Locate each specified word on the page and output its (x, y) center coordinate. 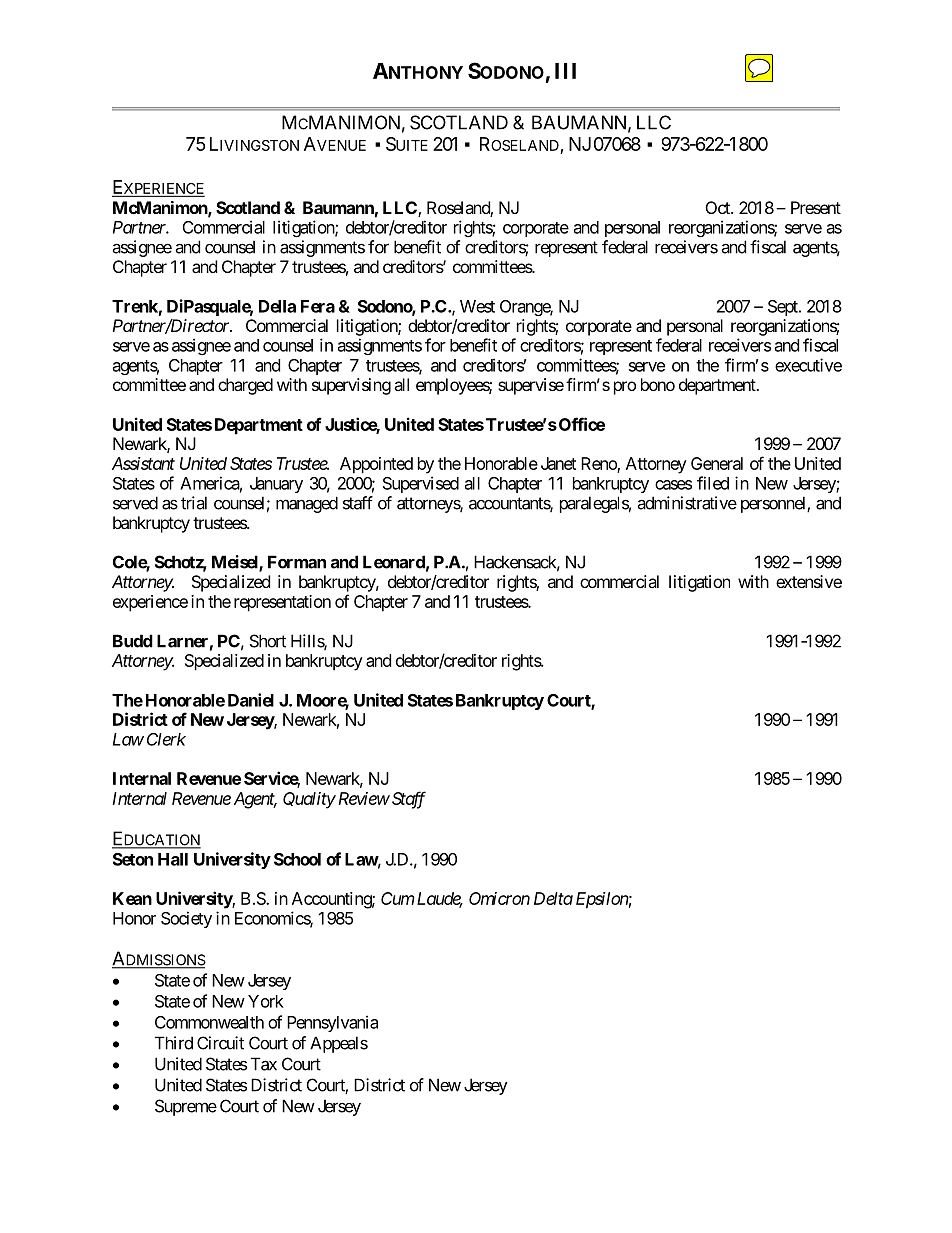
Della (277, 306)
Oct (719, 207)
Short (268, 641)
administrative (687, 503)
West (477, 306)
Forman (297, 562)
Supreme (186, 1107)
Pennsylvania (332, 1023)
